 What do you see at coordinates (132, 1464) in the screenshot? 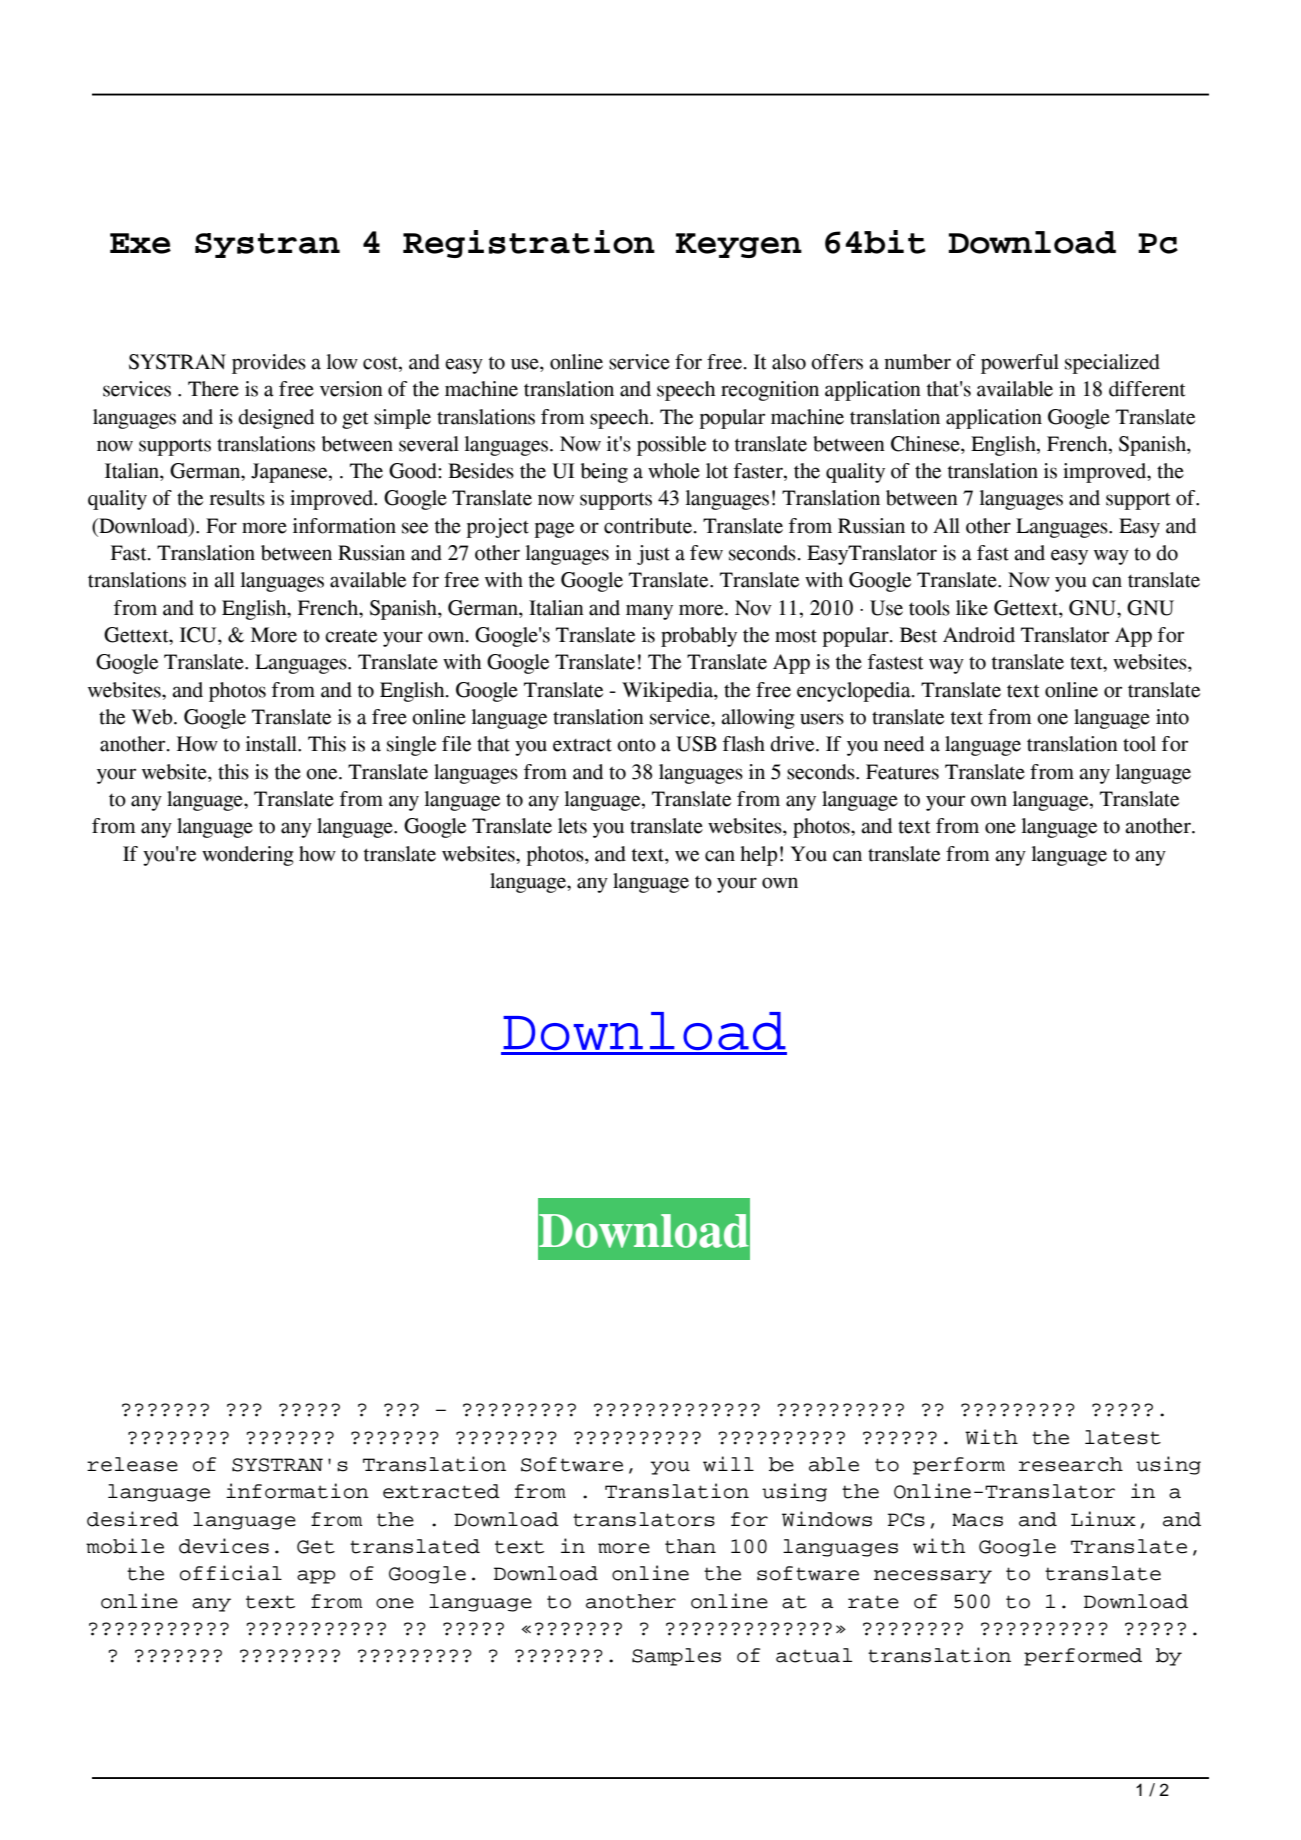
I see `release` at bounding box center [132, 1464].
